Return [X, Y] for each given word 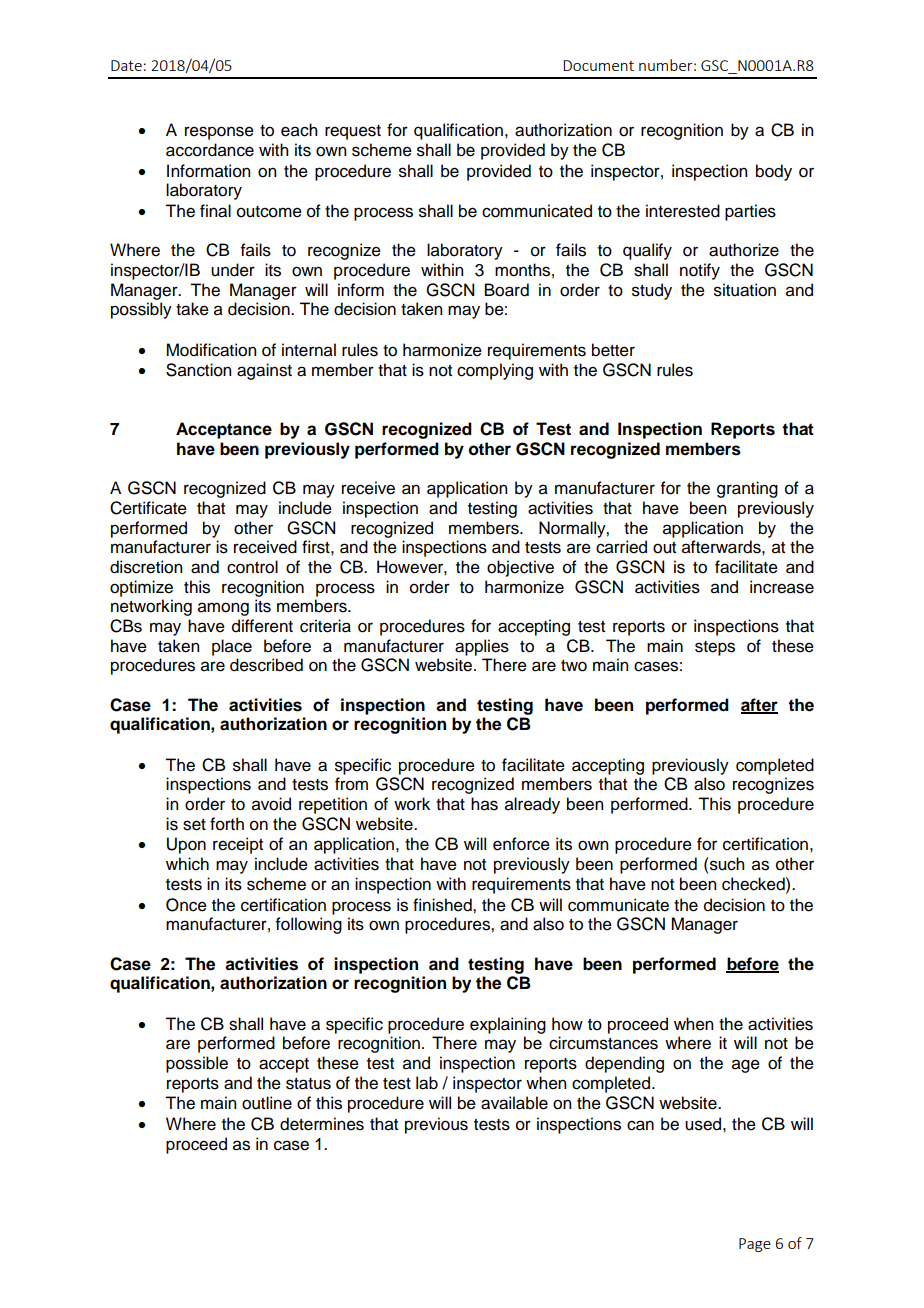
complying [495, 371]
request [353, 132]
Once [186, 905]
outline [267, 1103]
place [232, 647]
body [774, 172]
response [219, 133]
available [514, 1103]
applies [482, 647]
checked [754, 884]
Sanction [198, 370]
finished [443, 905]
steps [715, 648]
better [613, 350]
